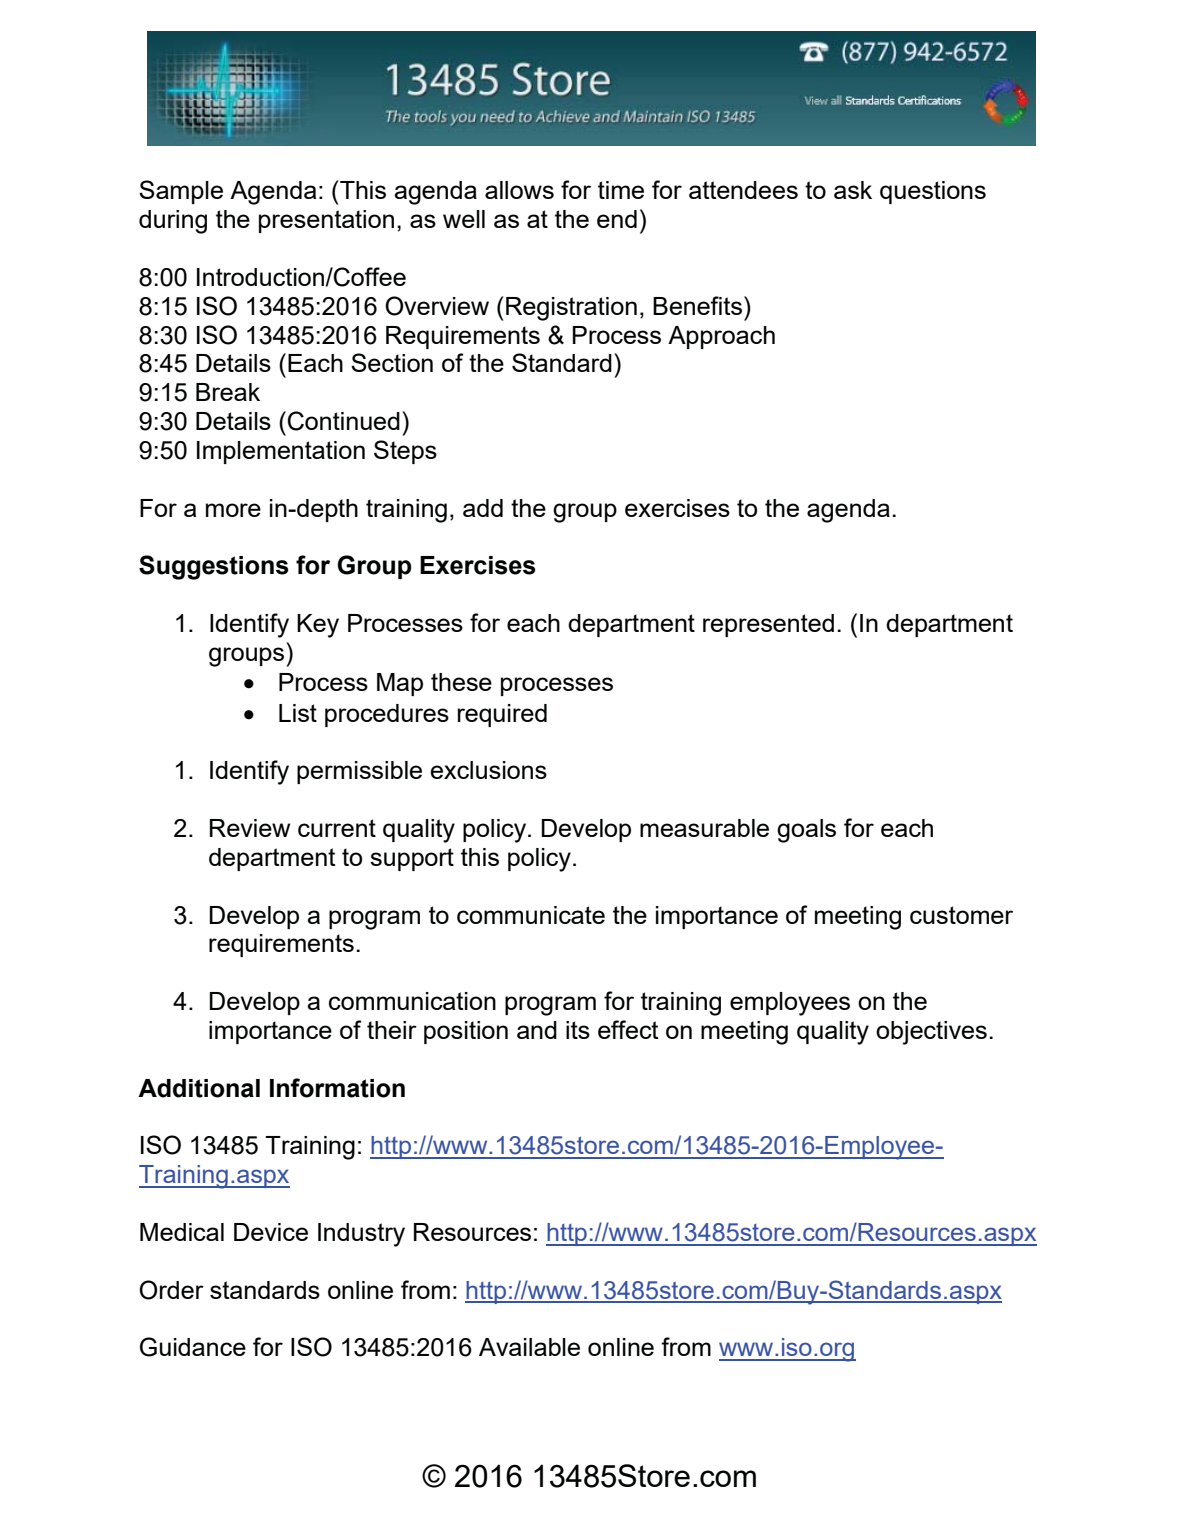  I want to click on presentation, so click(326, 221).
